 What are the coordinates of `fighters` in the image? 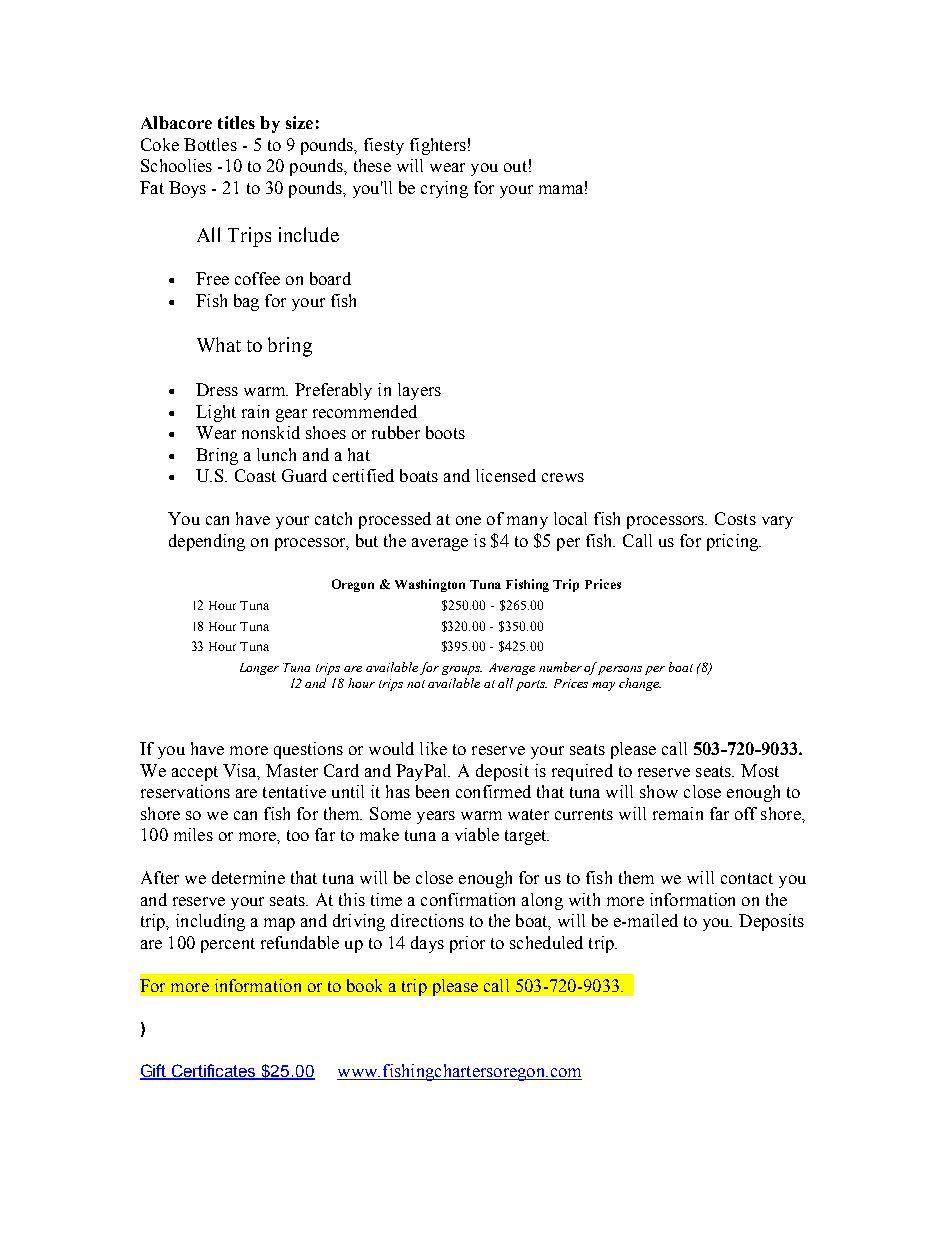 It's located at (438, 146).
